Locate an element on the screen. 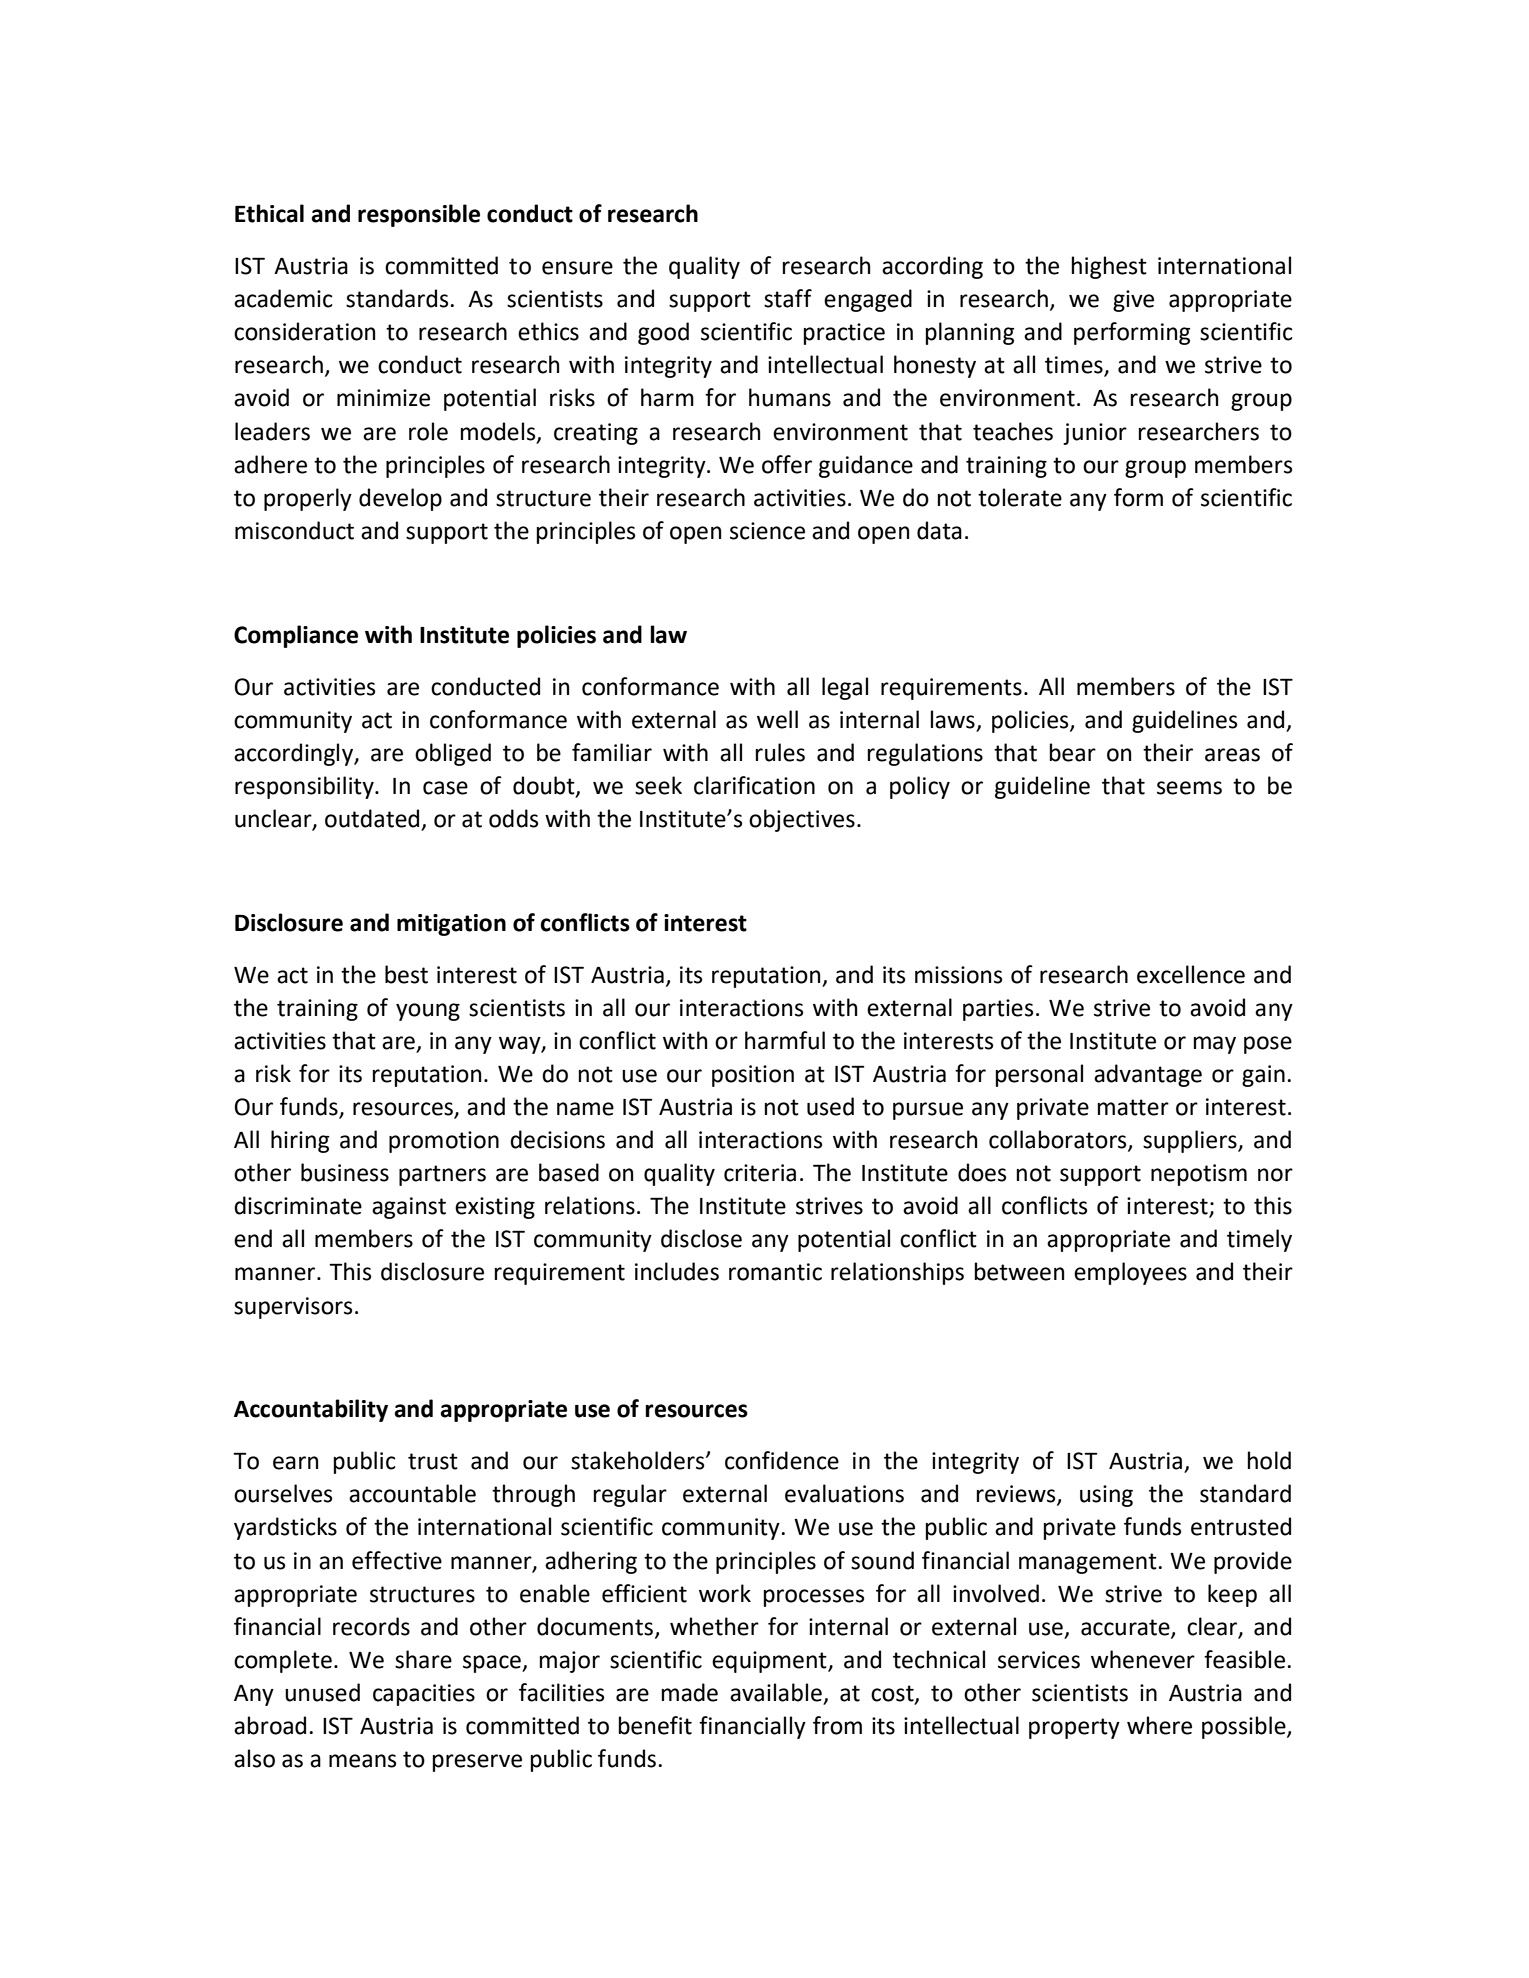  develop is located at coordinates (400, 499).
